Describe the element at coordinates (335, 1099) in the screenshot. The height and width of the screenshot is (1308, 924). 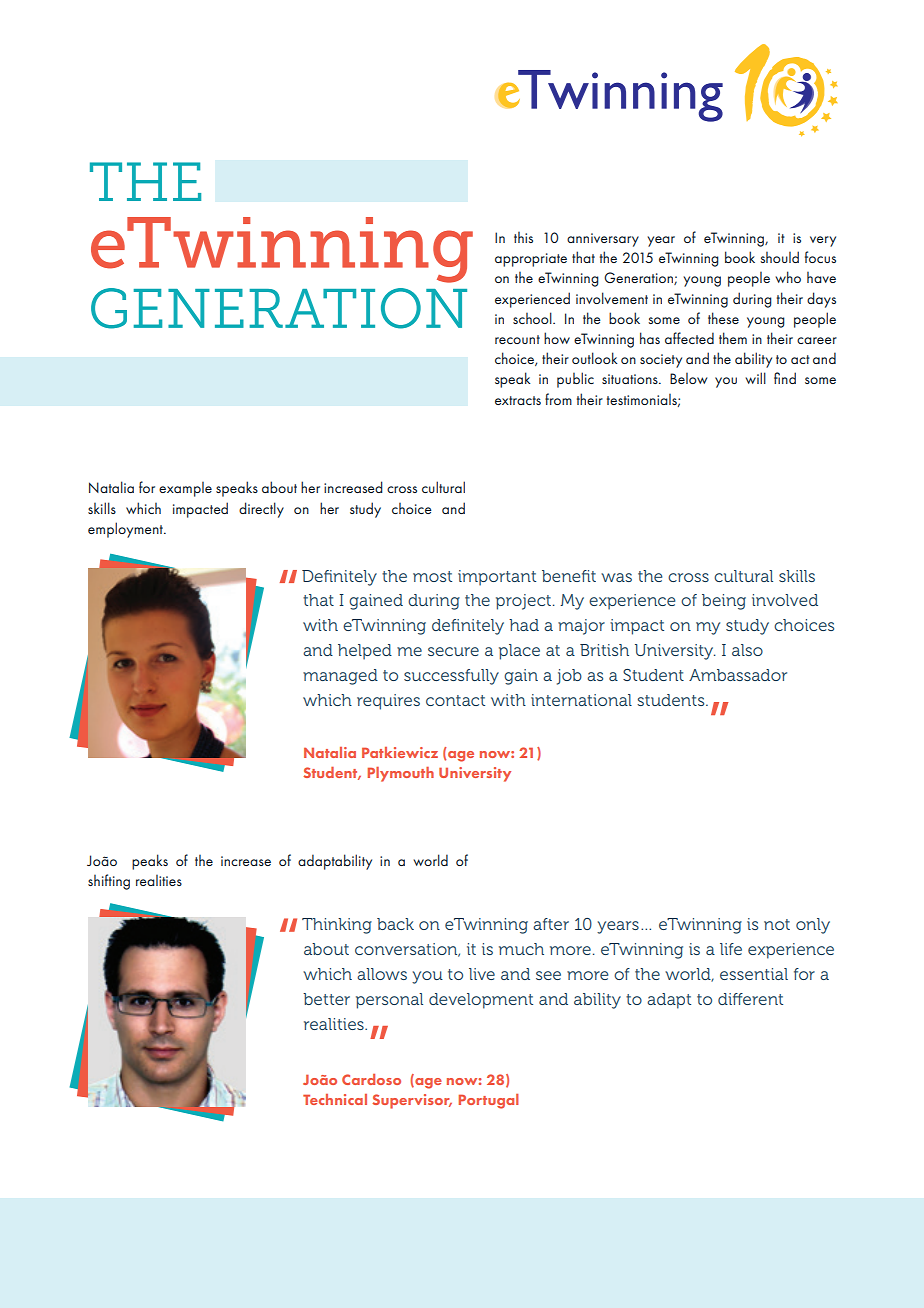
I see `Technical` at that location.
